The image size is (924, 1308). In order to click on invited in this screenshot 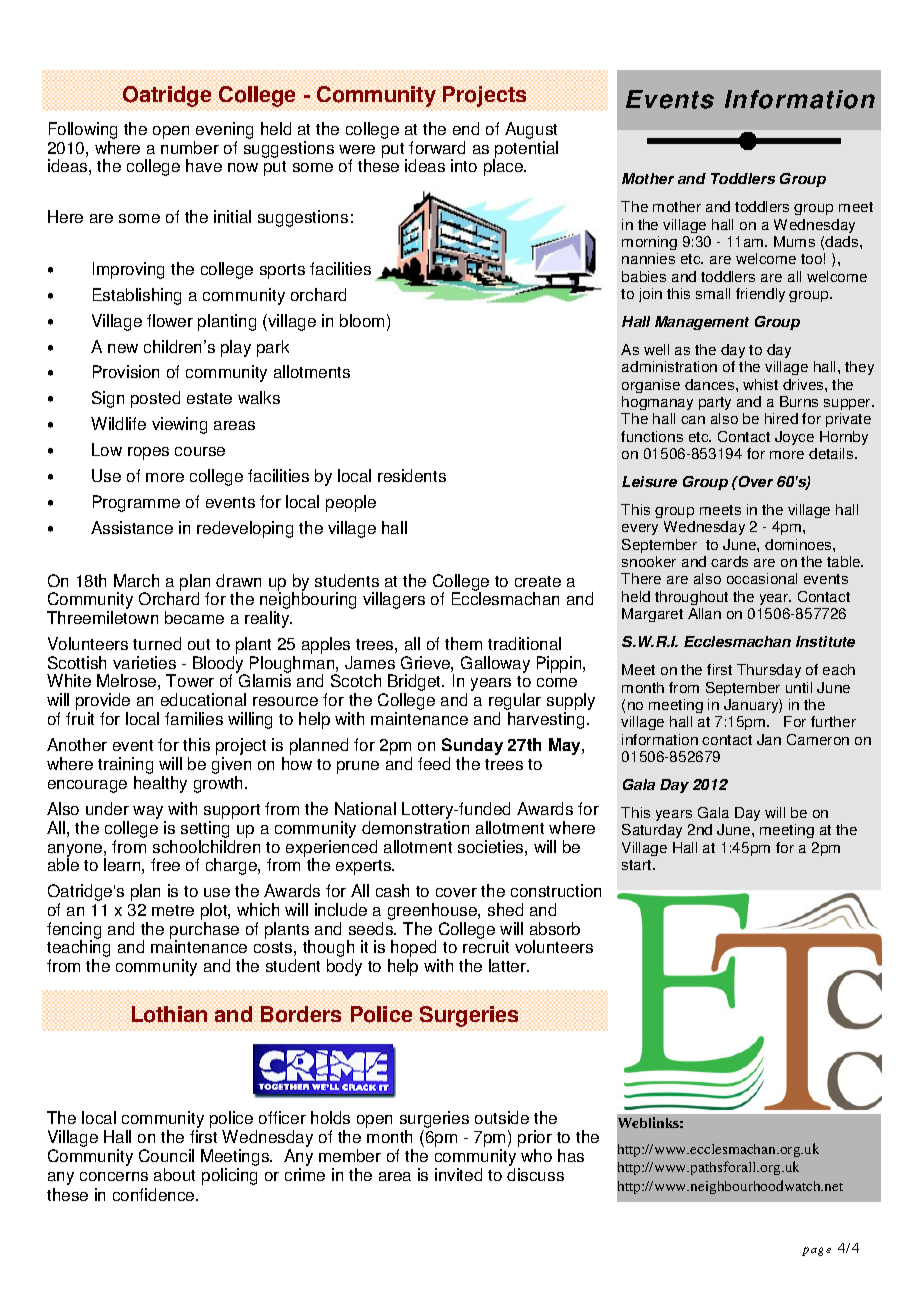, I will do `click(458, 1174)`.
